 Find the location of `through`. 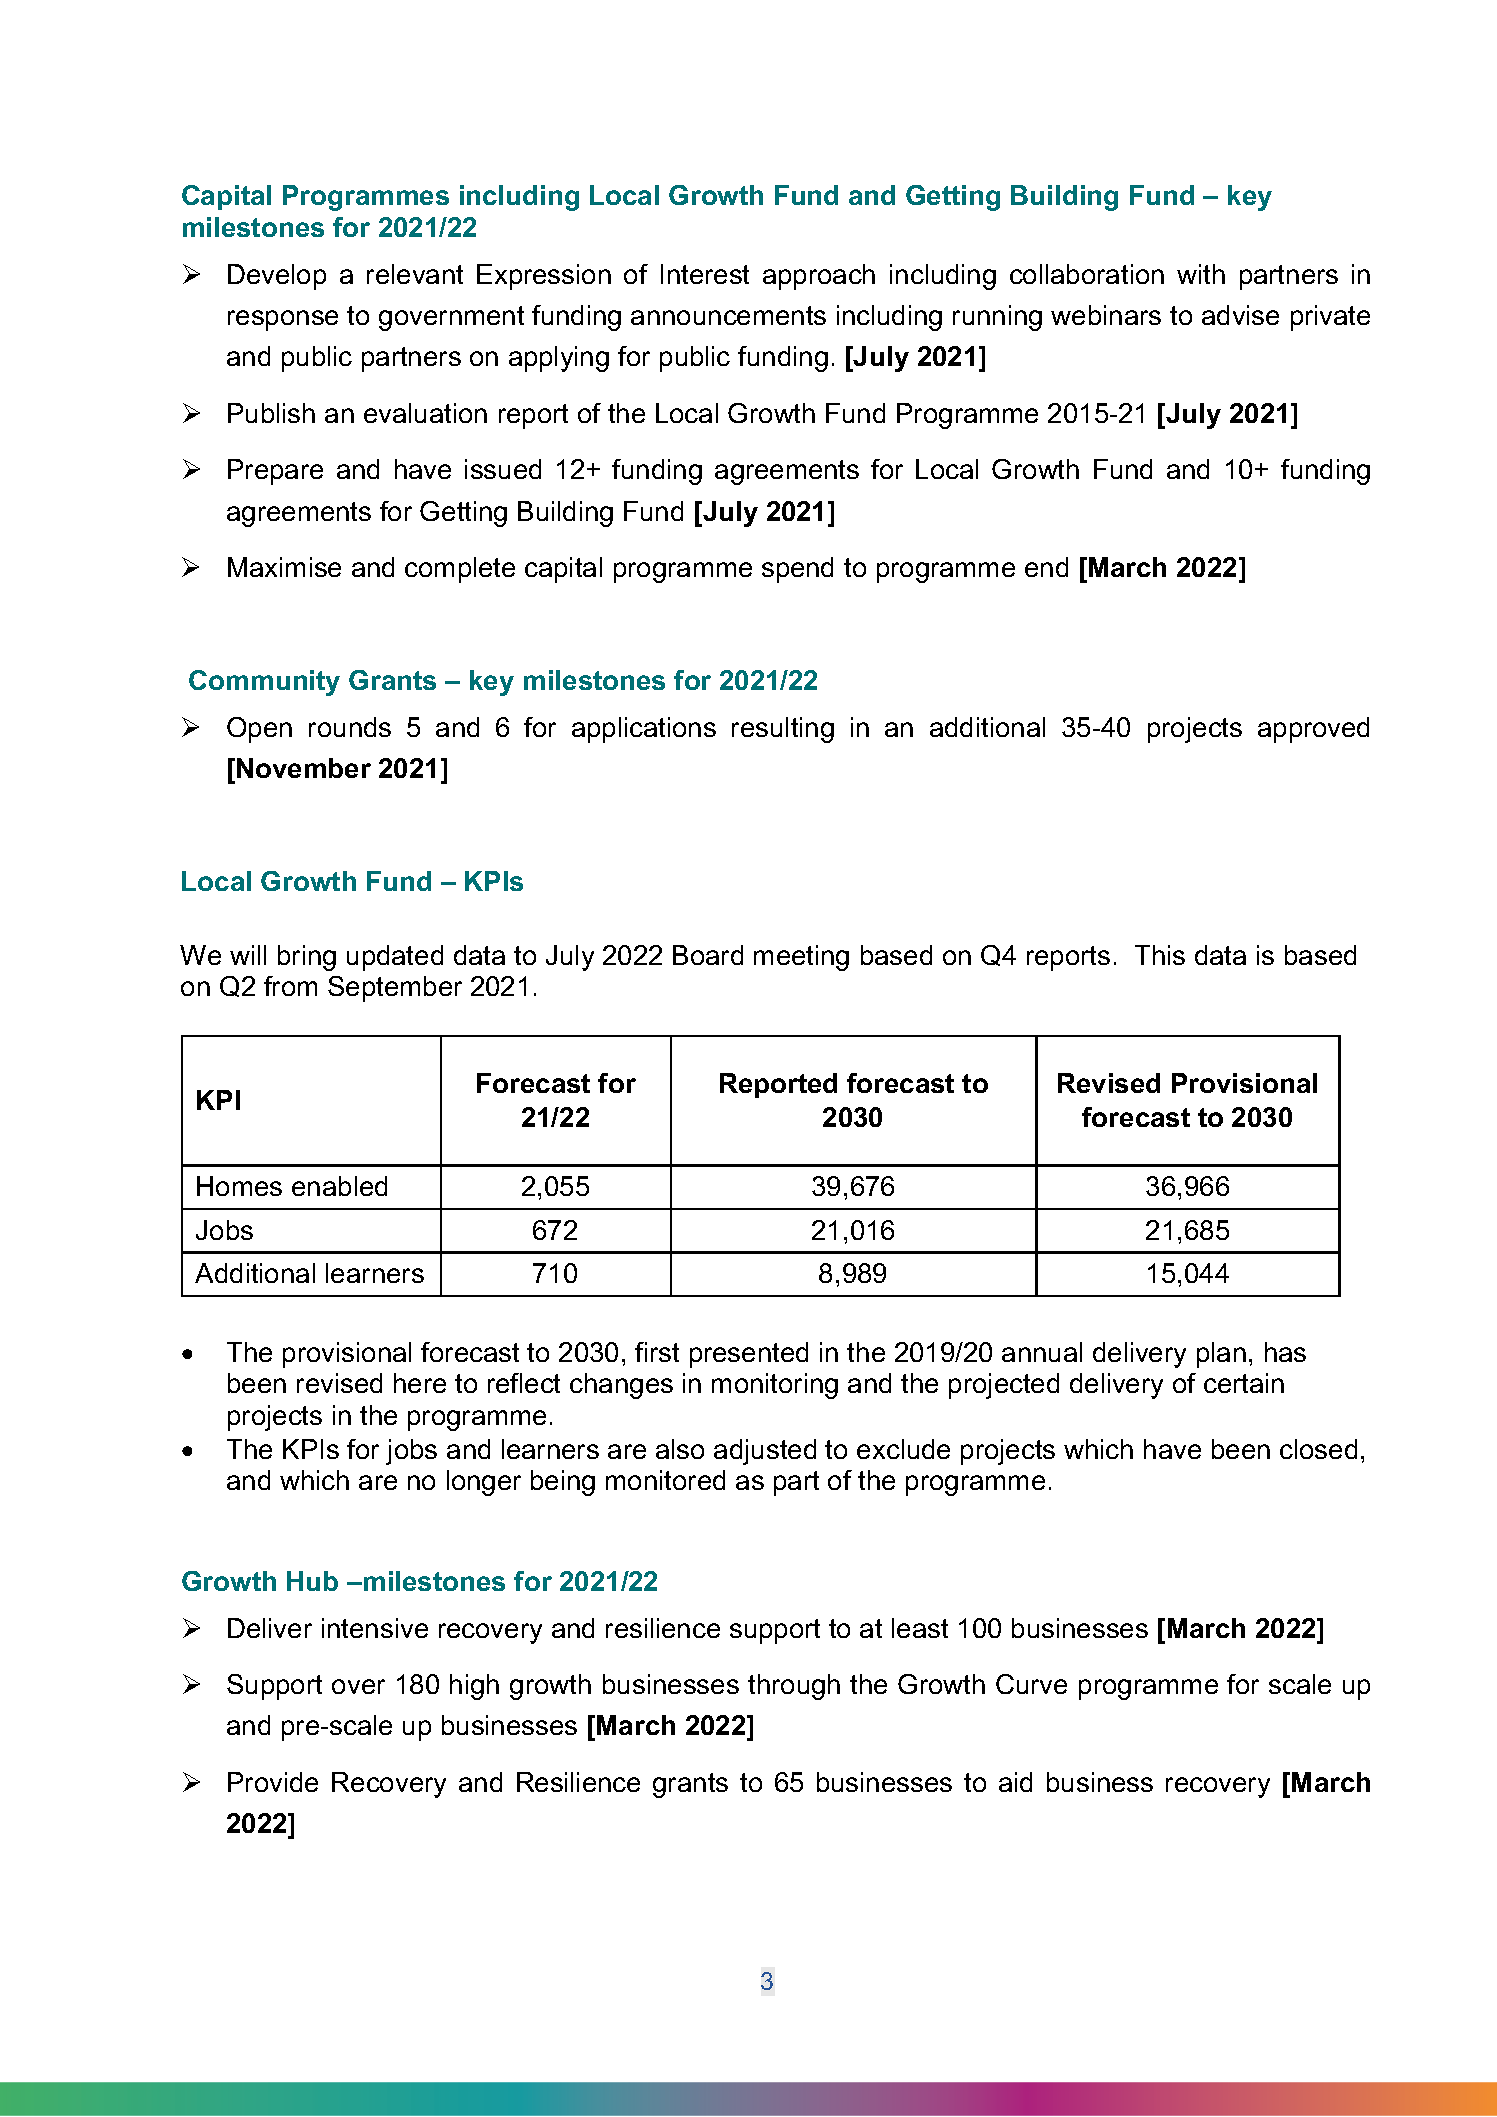

through is located at coordinates (794, 1687).
